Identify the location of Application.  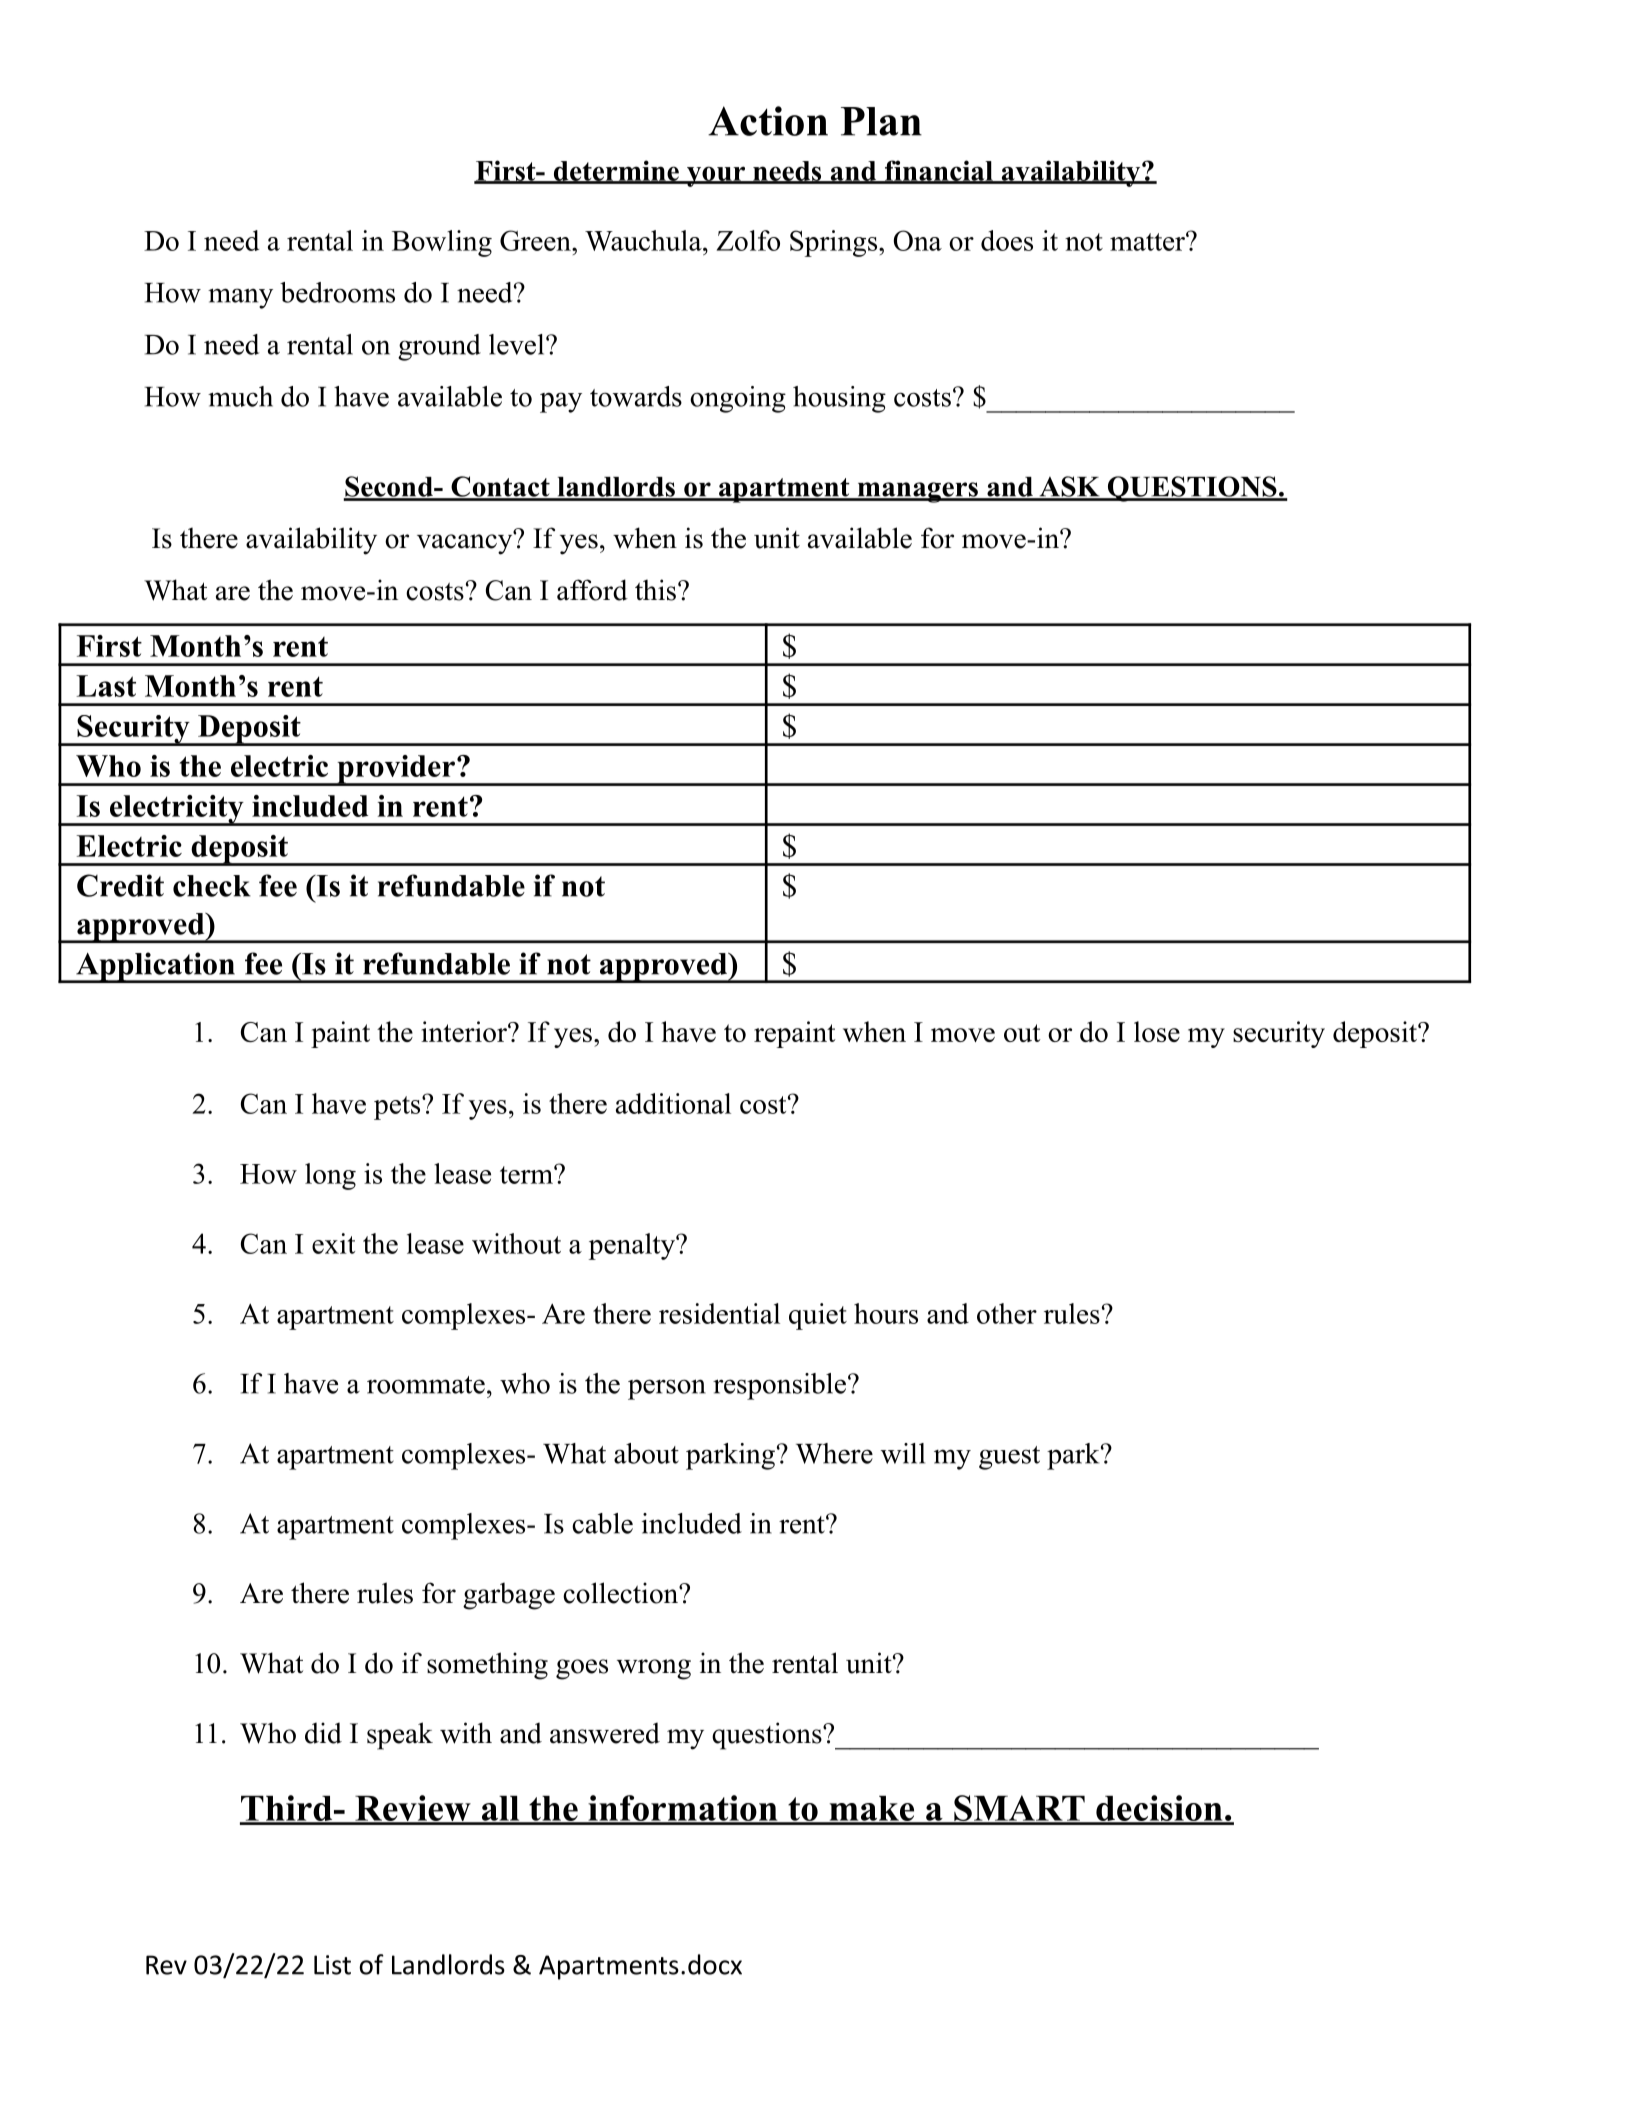
(155, 967).
